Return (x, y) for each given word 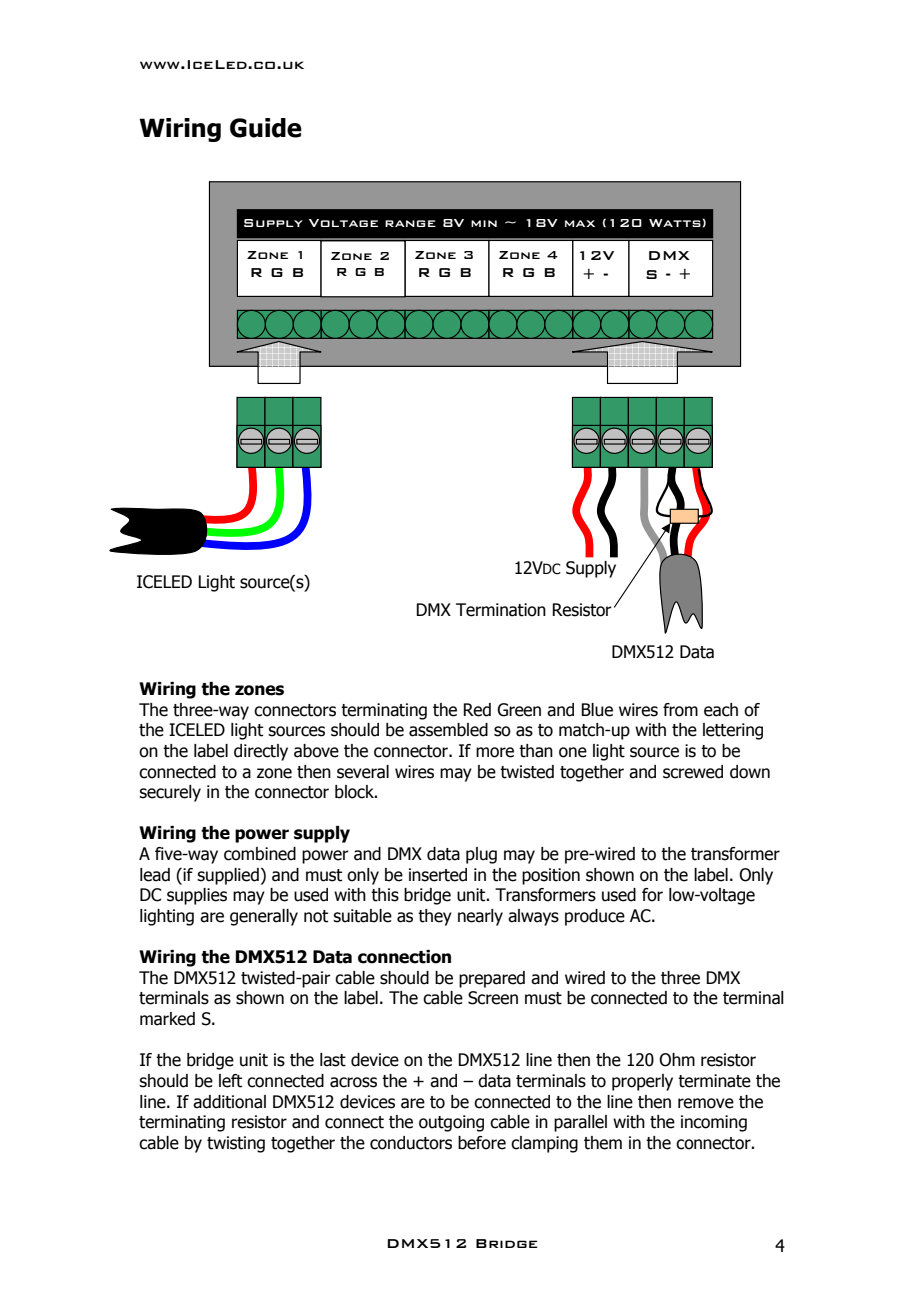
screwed (693, 772)
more (495, 752)
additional (229, 1102)
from (680, 710)
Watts (675, 223)
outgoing (451, 1123)
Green (519, 710)
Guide (266, 128)
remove (706, 1103)
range (410, 223)
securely (170, 793)
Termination (501, 610)
